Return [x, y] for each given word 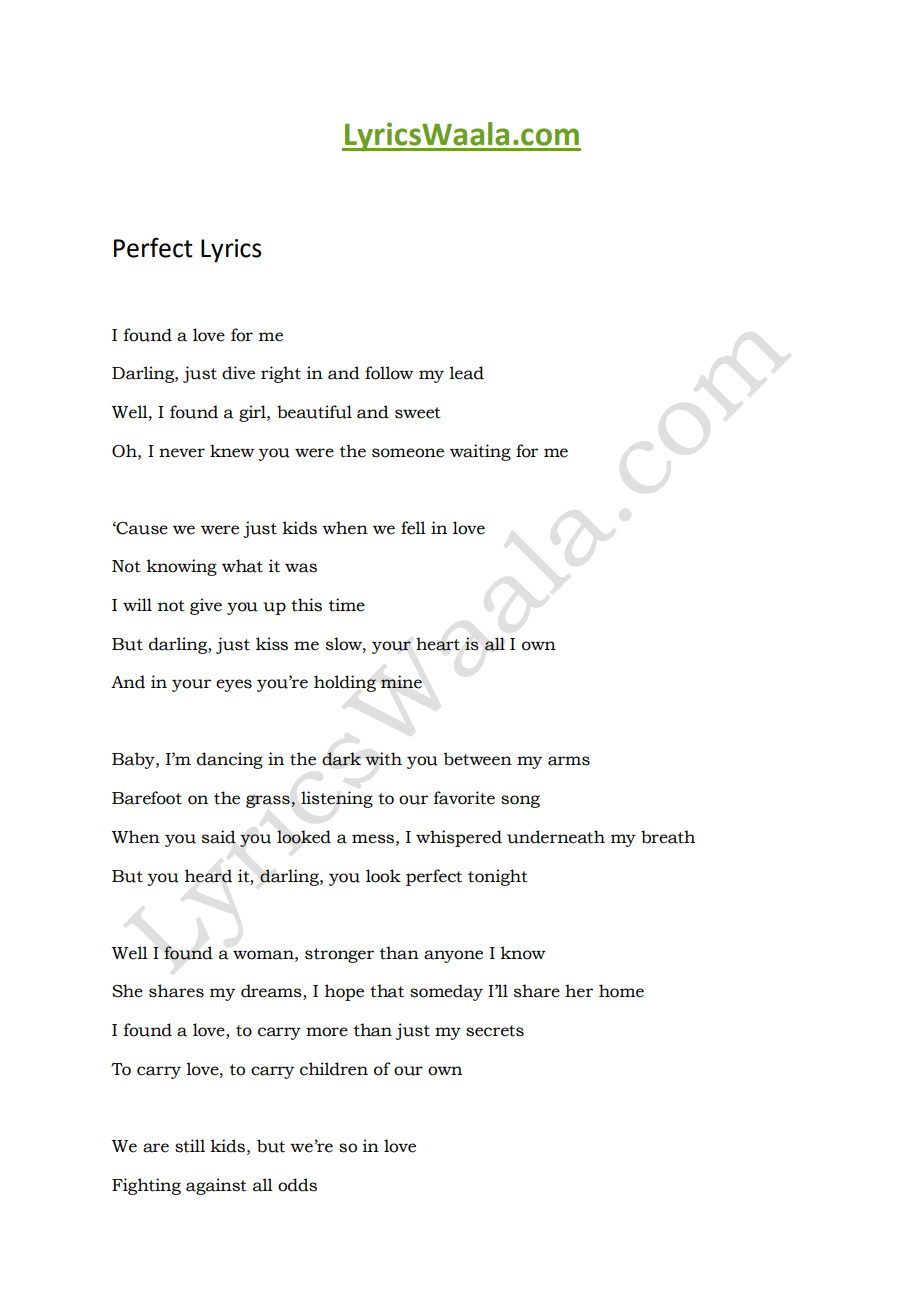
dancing [230, 760]
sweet [418, 413]
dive [238, 373]
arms [569, 761]
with [383, 759]
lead [466, 373]
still [190, 1146]
